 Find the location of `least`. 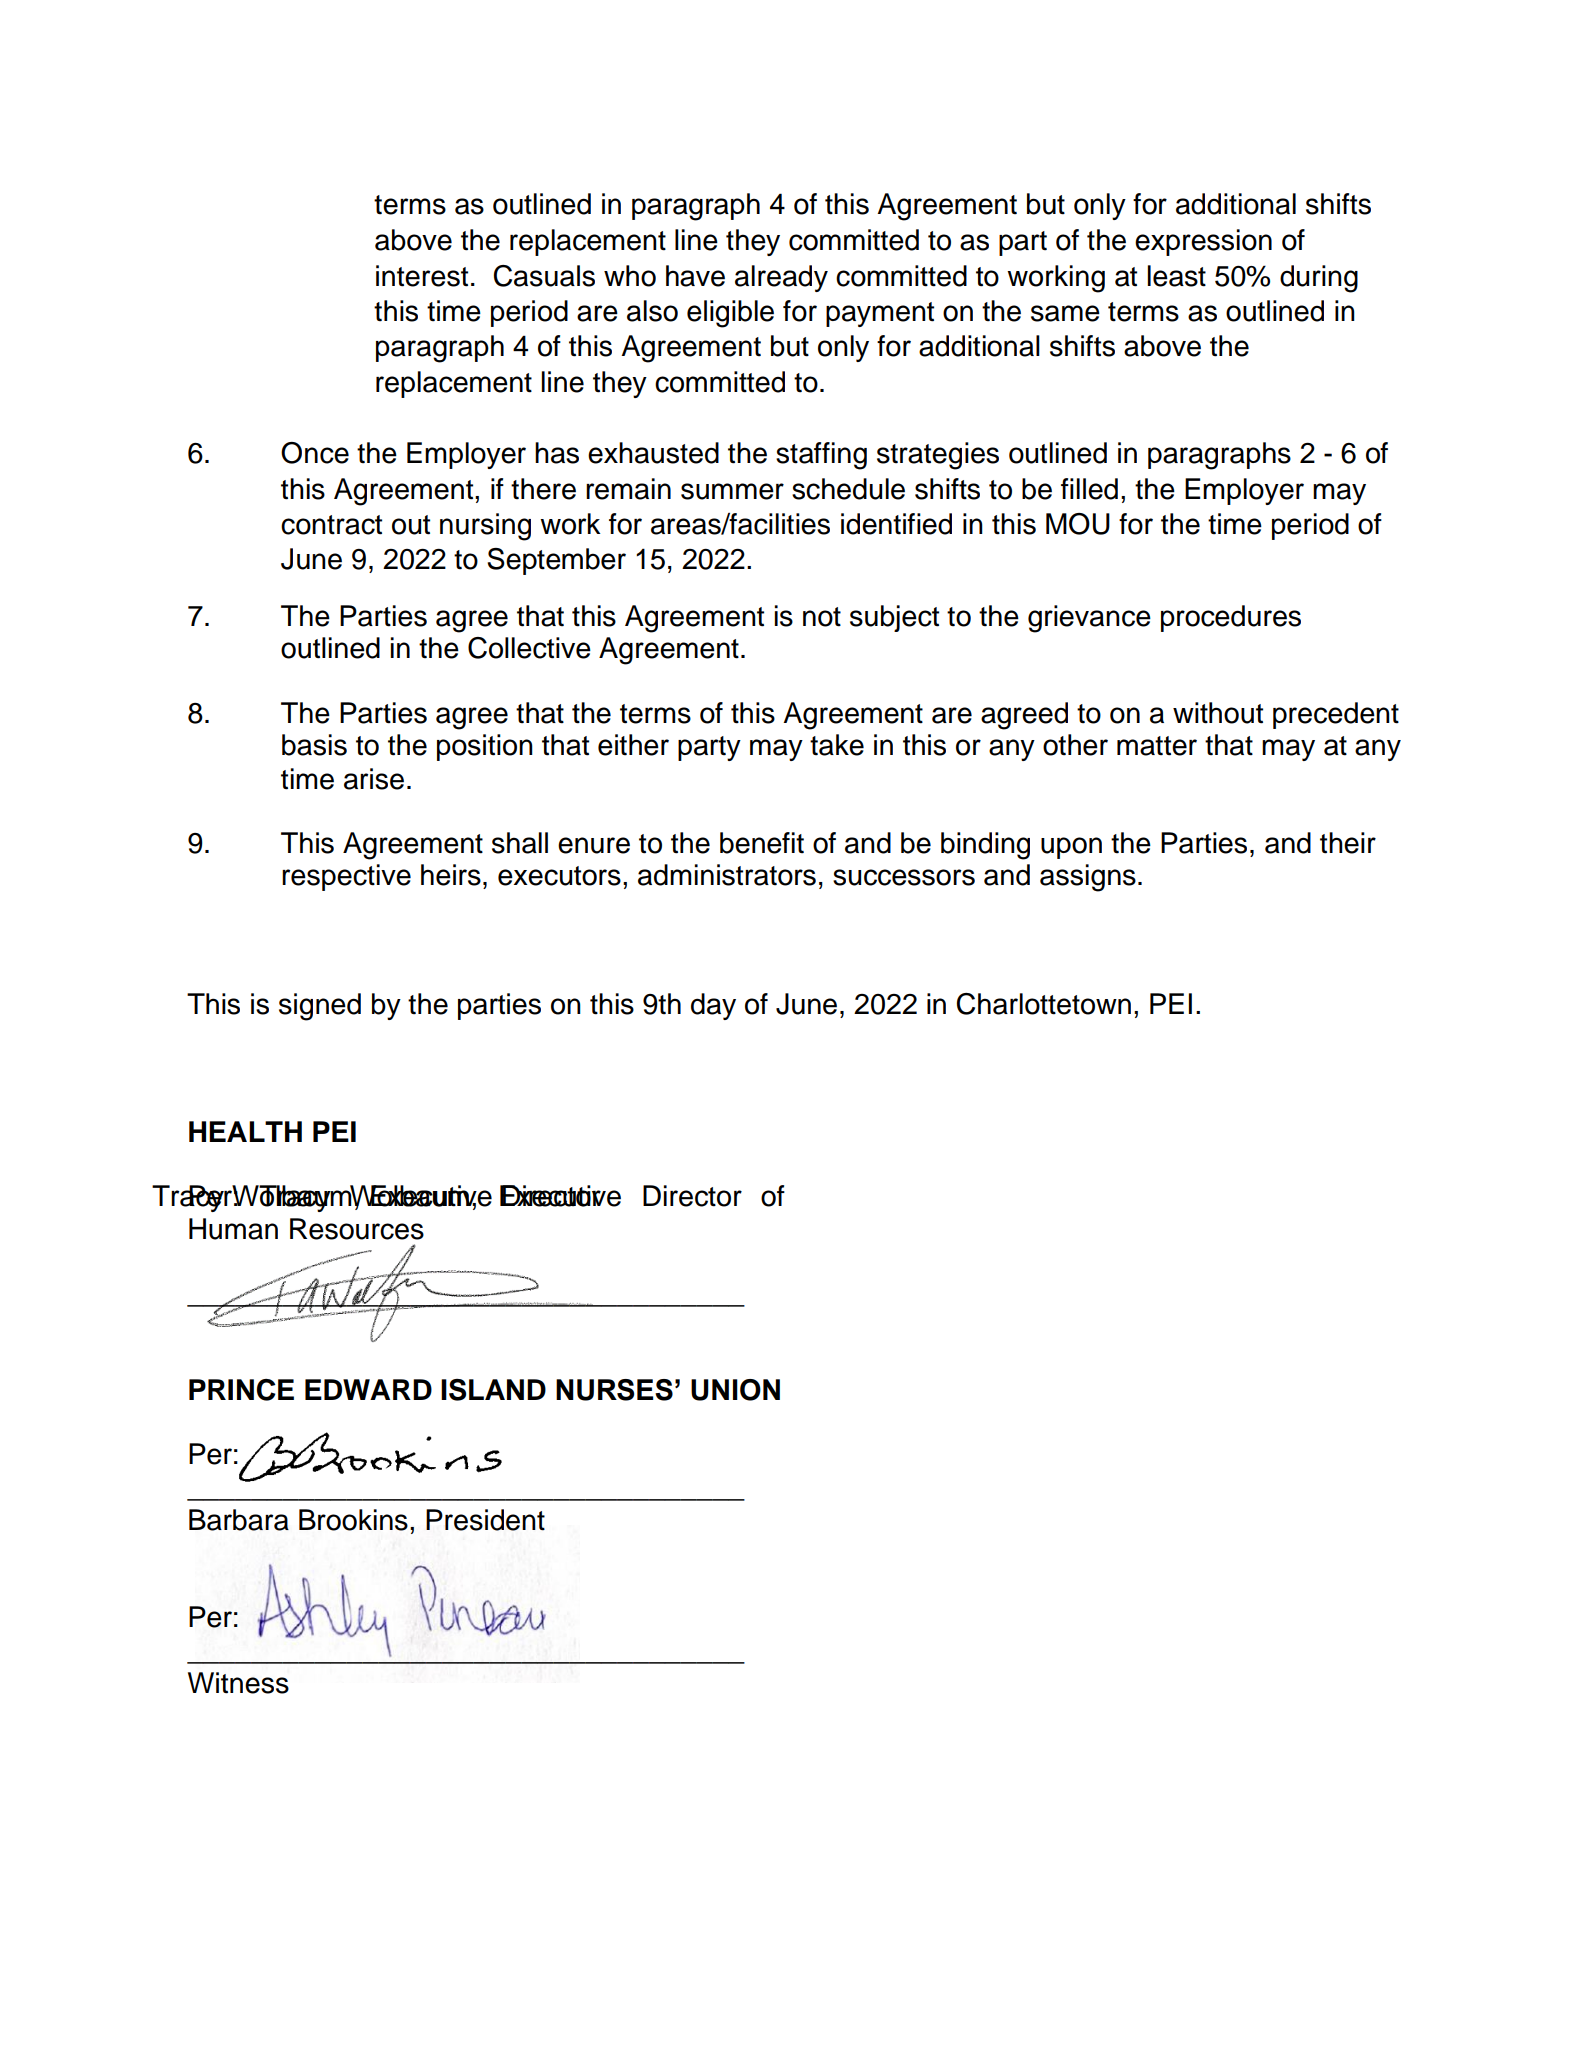

least is located at coordinates (1176, 276).
